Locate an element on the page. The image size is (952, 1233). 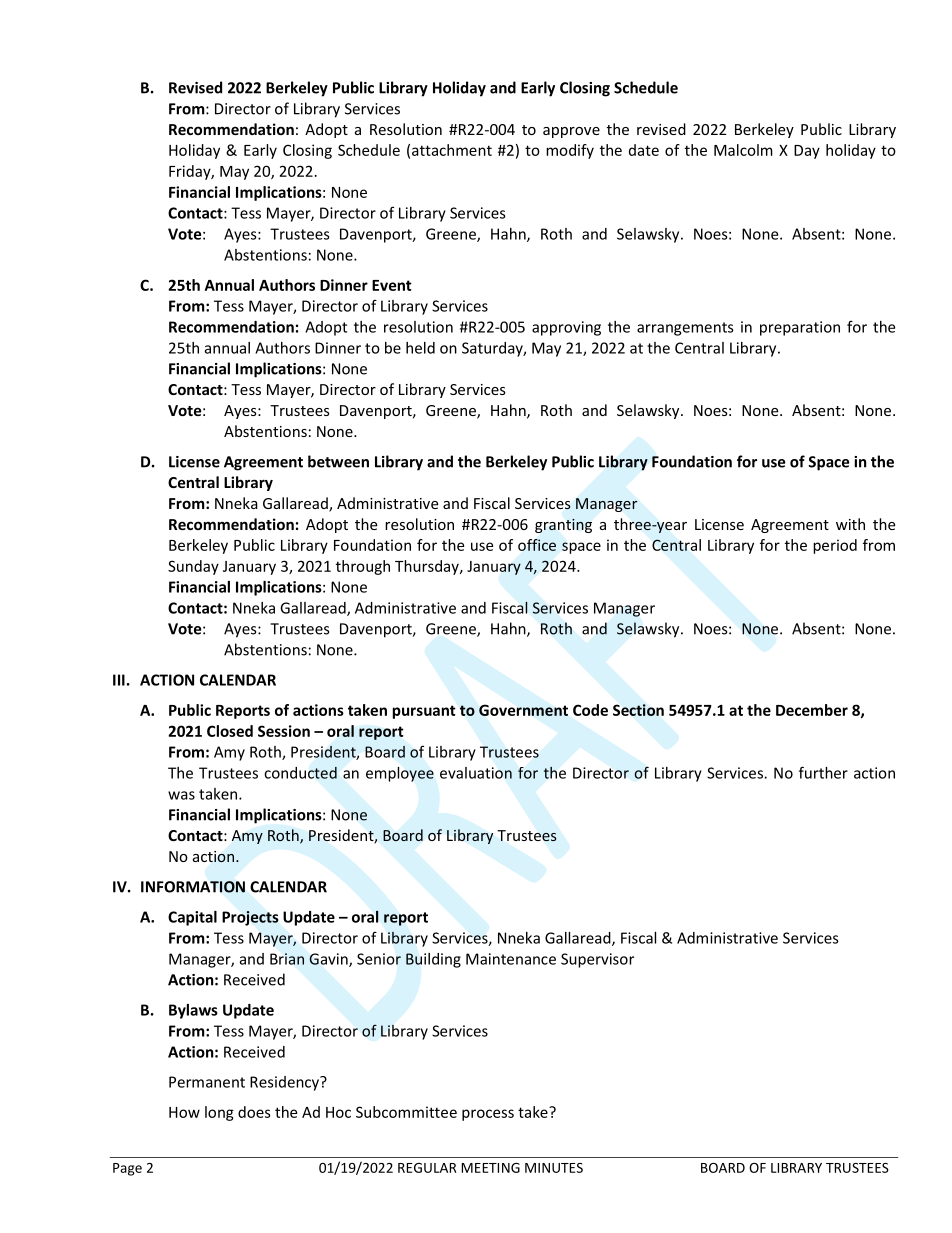
Event is located at coordinates (392, 285).
